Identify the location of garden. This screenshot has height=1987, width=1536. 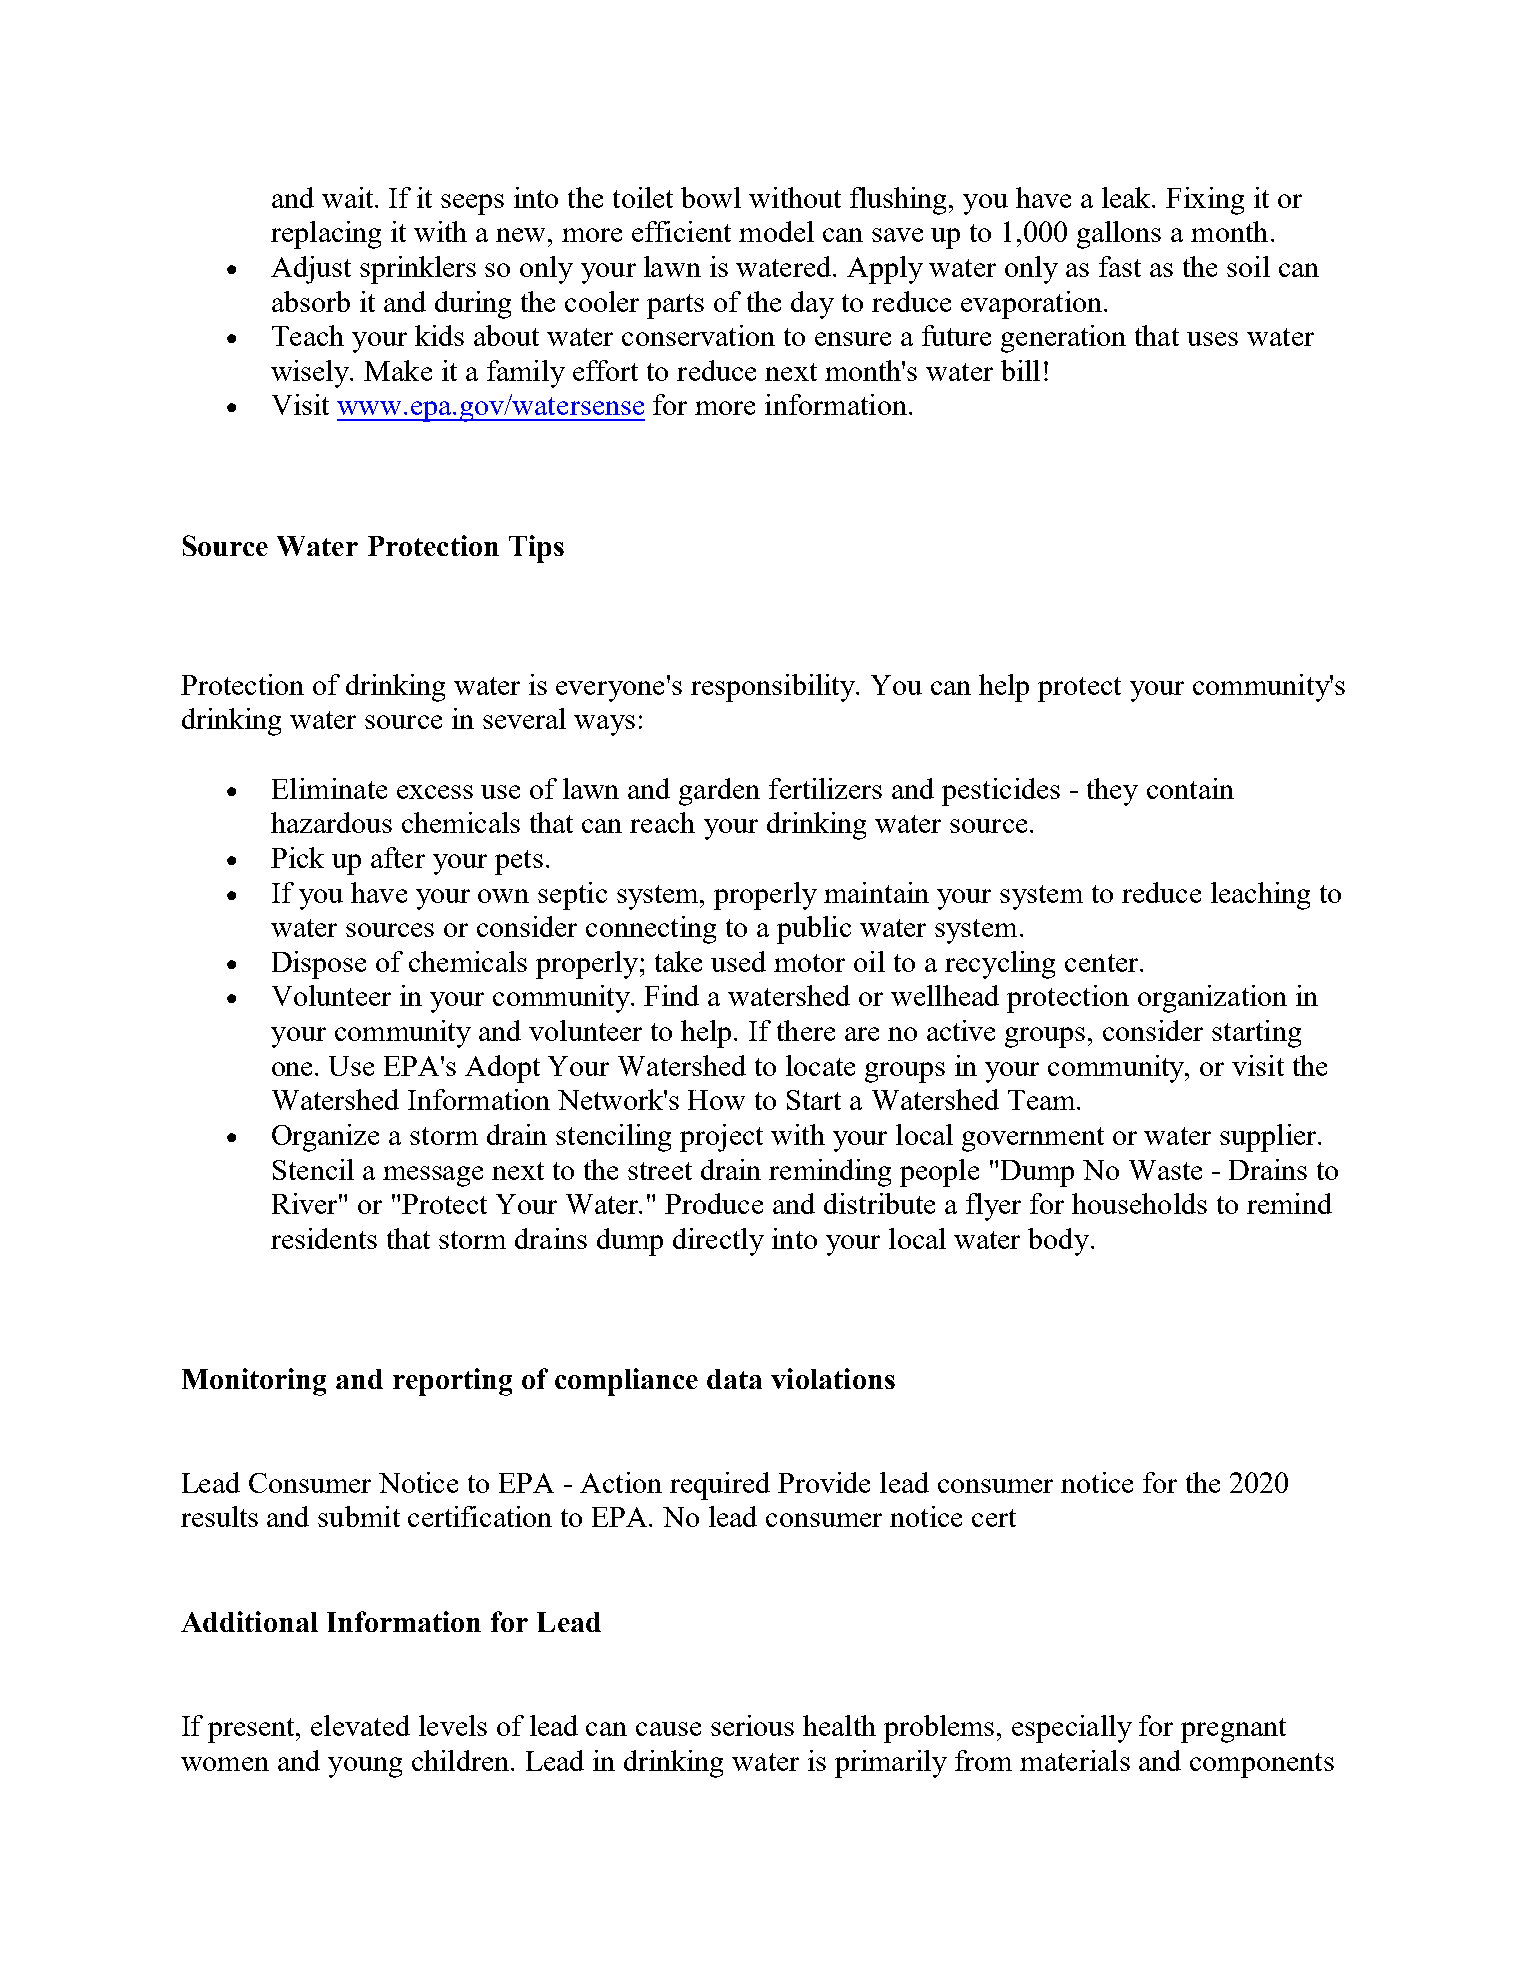
(719, 792).
